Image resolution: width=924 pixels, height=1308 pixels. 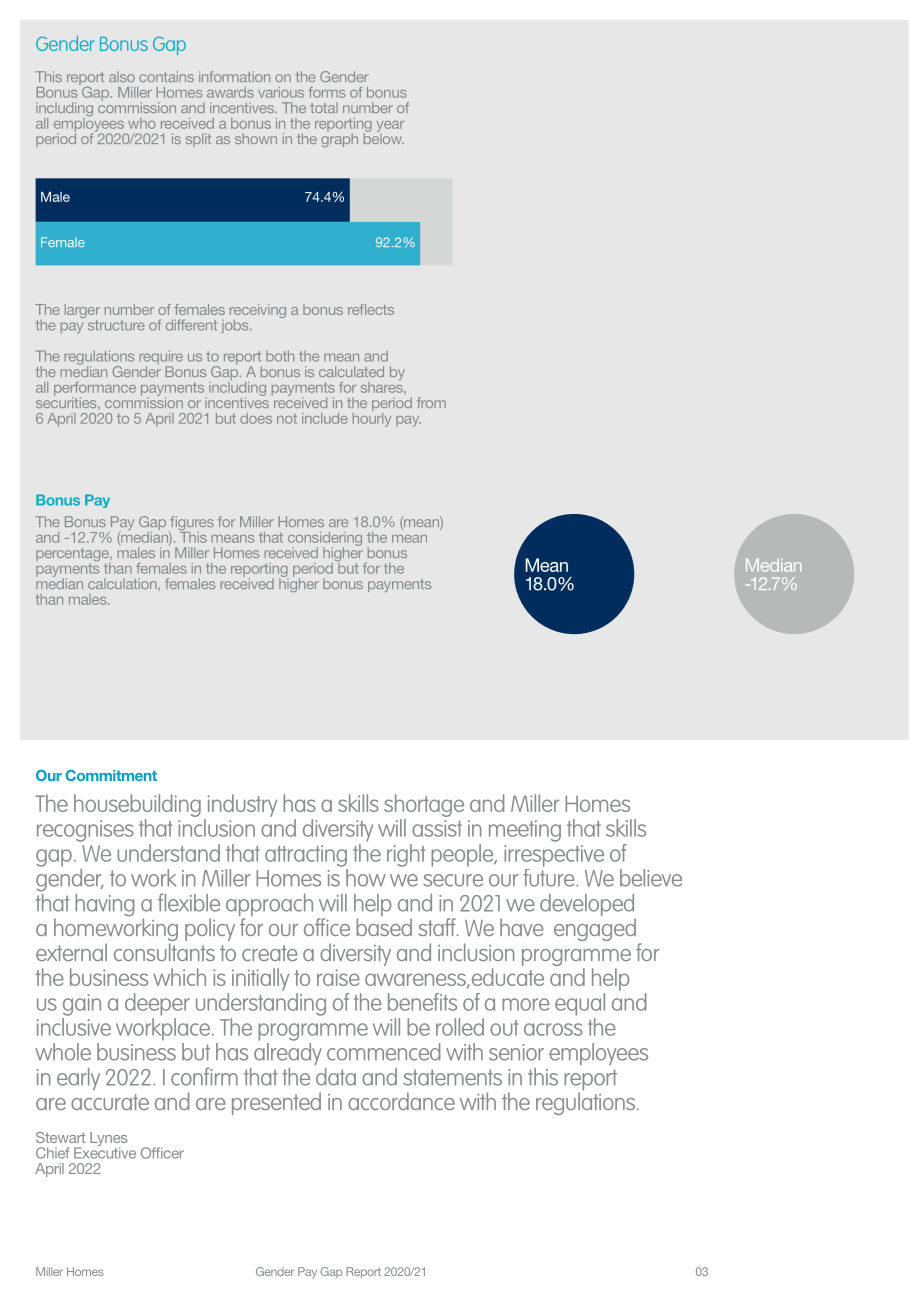 What do you see at coordinates (525, 831) in the page?
I see `meeting` at bounding box center [525, 831].
